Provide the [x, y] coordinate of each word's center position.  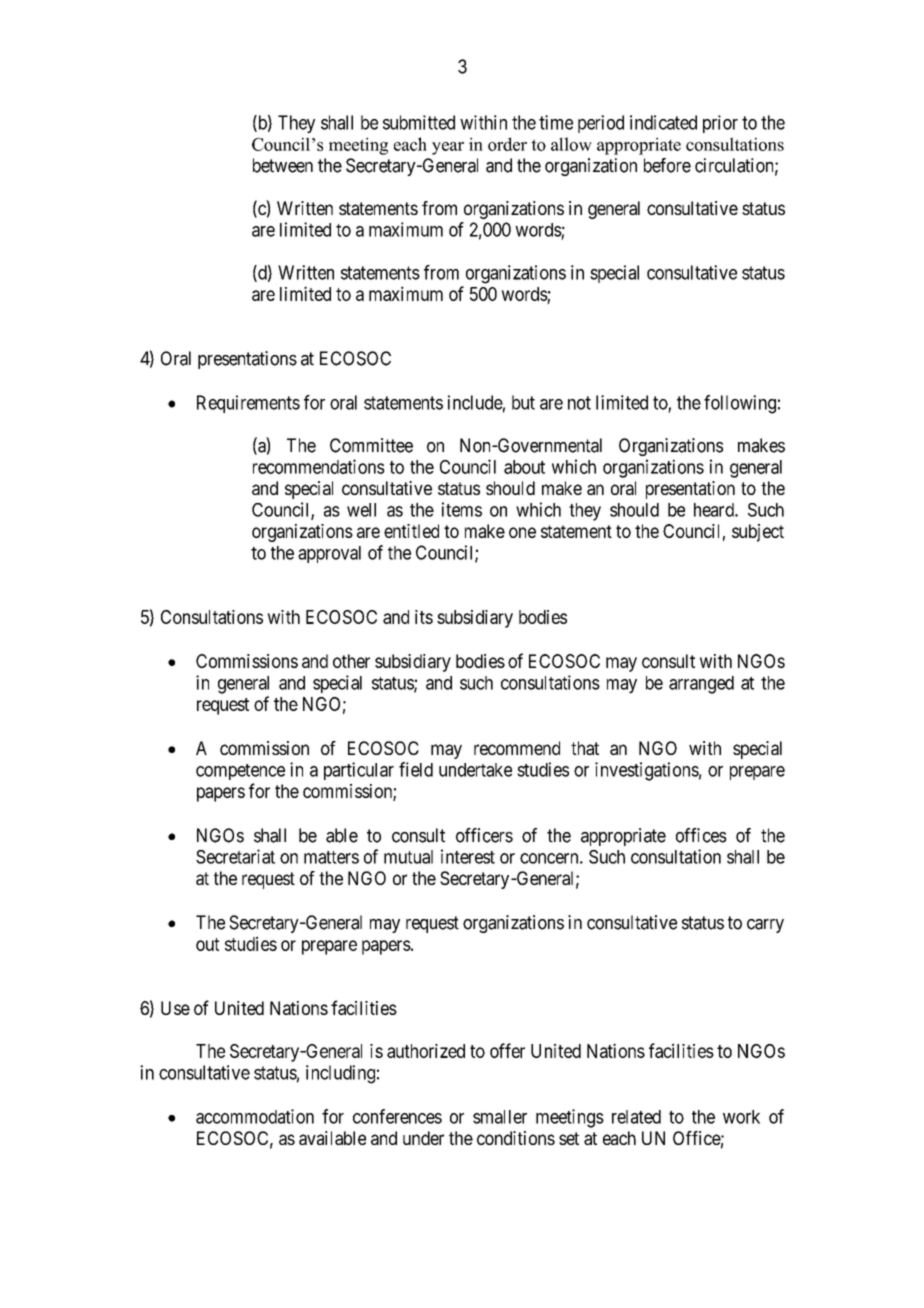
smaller [500, 1117]
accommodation [255, 1116]
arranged [701, 685]
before [667, 165]
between [283, 165]
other [351, 661]
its [424, 617]
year [448, 148]
